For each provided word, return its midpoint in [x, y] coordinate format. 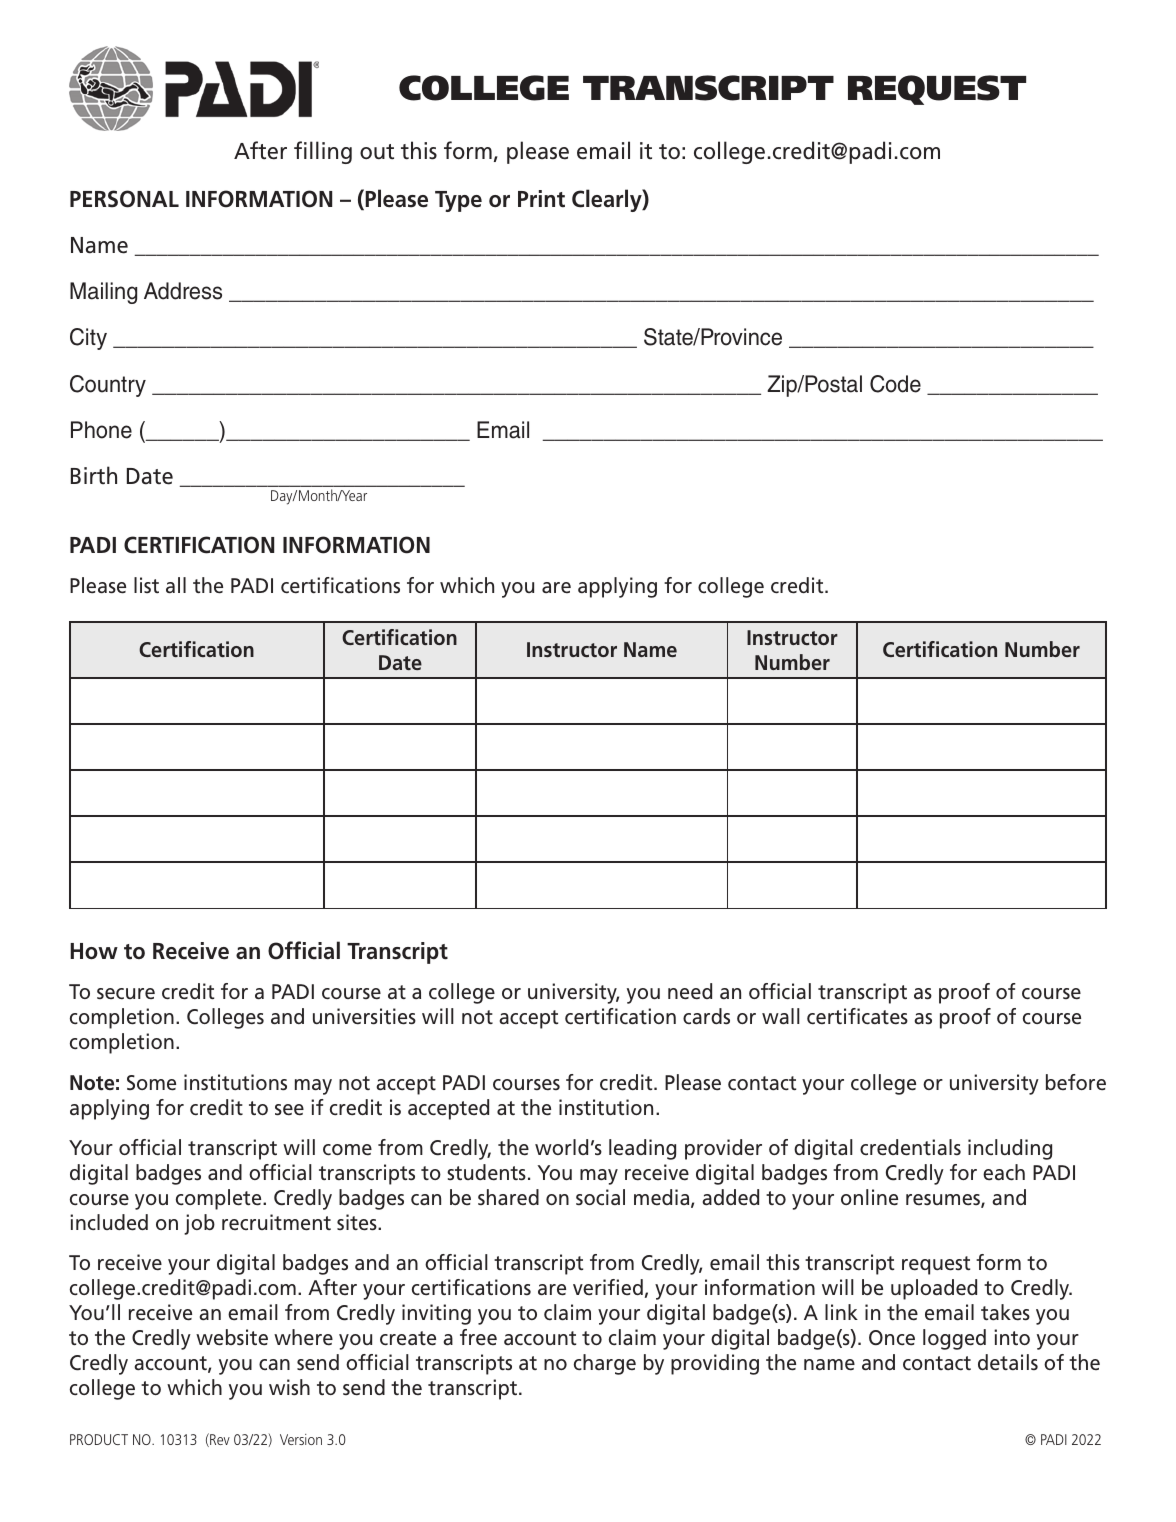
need [690, 991]
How [94, 951]
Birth [94, 475]
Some [151, 1083]
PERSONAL [124, 199]
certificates [857, 1016]
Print [541, 199]
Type [458, 201]
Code [895, 384]
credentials [910, 1147]
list [146, 585]
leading [642, 1149]
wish [289, 1387]
